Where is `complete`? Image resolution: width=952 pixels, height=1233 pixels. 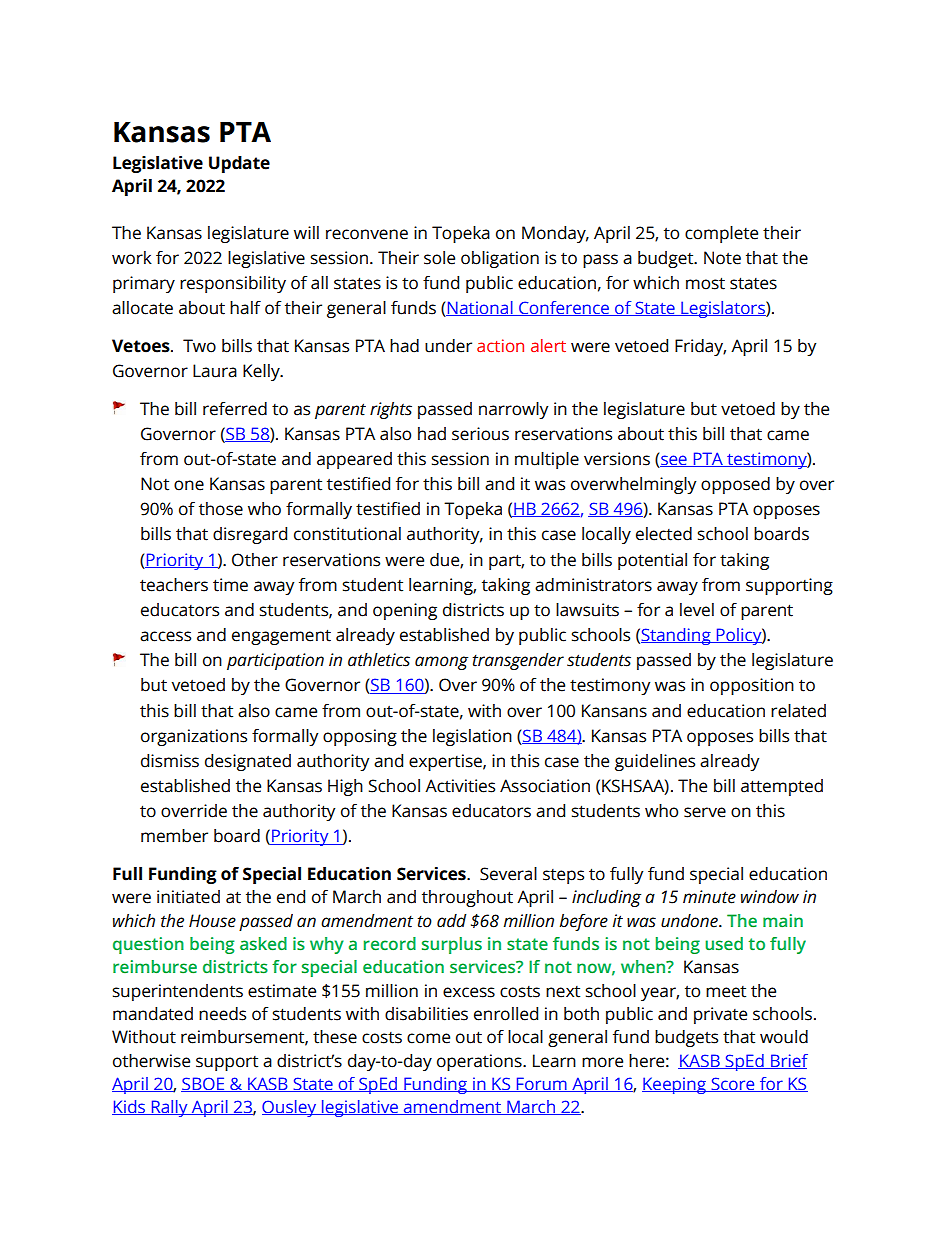
complete is located at coordinates (721, 234).
